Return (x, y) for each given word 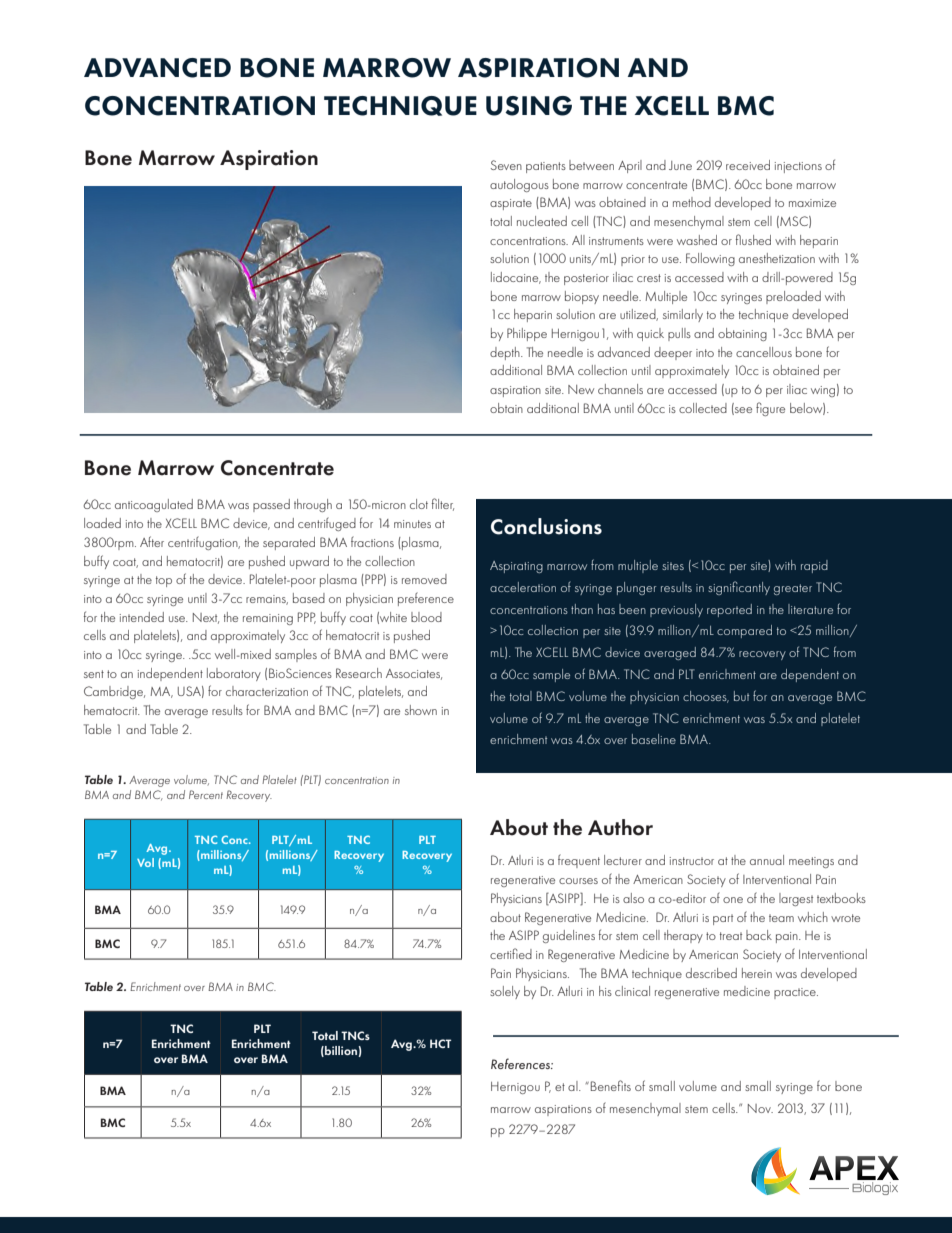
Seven (506, 165)
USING (529, 106)
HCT (440, 1043)
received (748, 165)
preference (426, 599)
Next (206, 618)
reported (729, 610)
